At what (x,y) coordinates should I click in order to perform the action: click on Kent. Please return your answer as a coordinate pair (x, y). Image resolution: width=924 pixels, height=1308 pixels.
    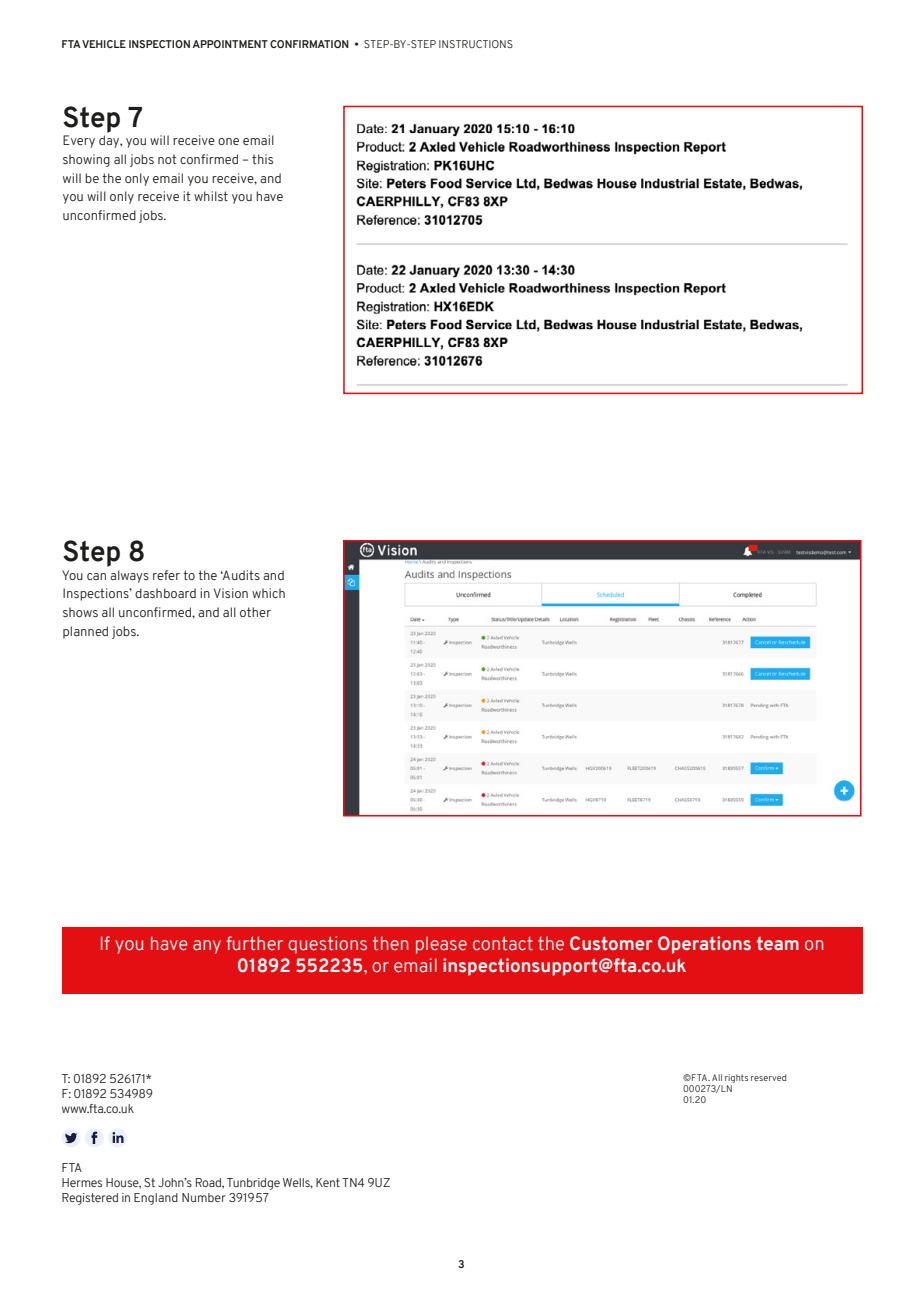
    Looking at the image, I should click on (328, 1182).
